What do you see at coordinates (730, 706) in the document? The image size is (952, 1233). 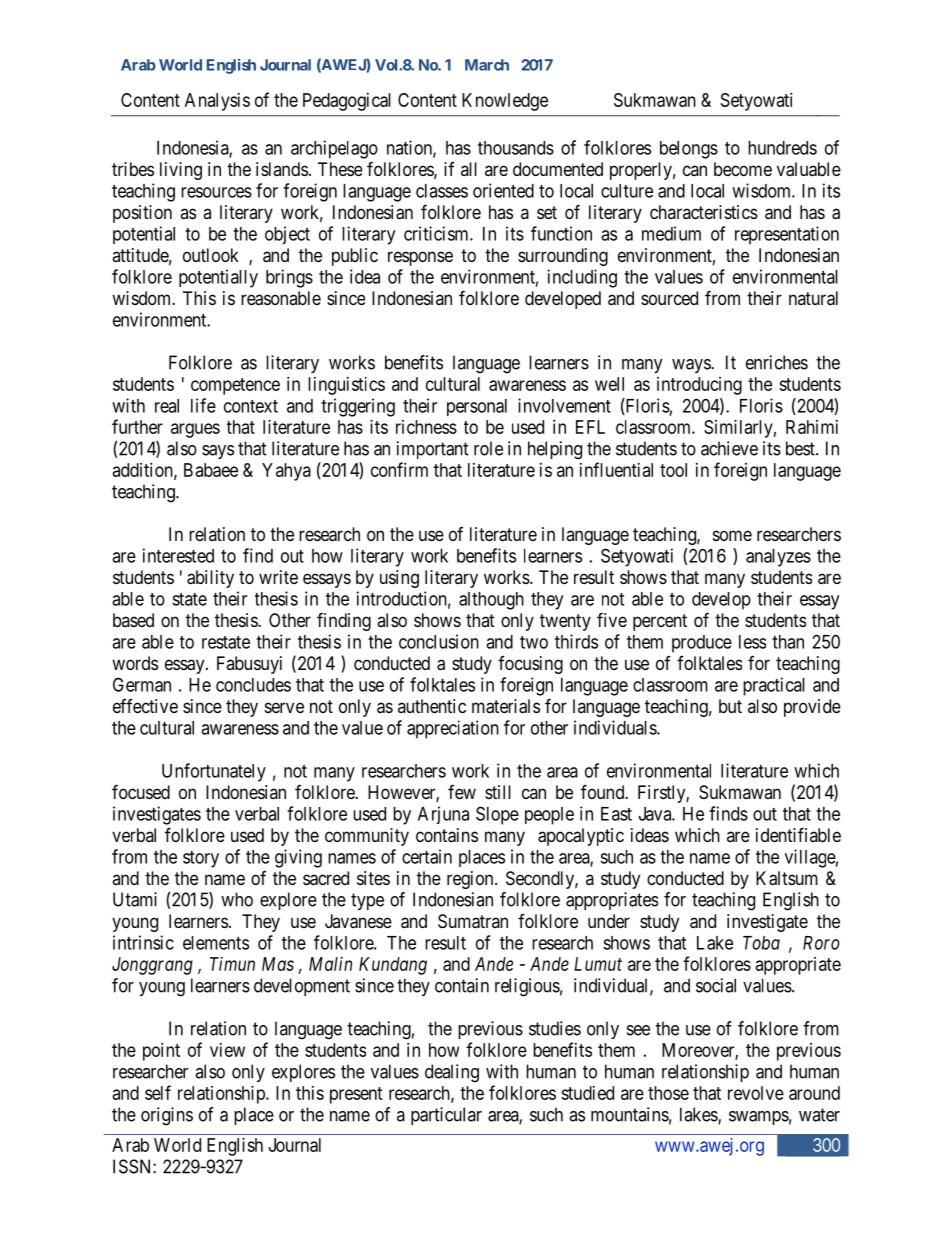 I see `but` at bounding box center [730, 706].
